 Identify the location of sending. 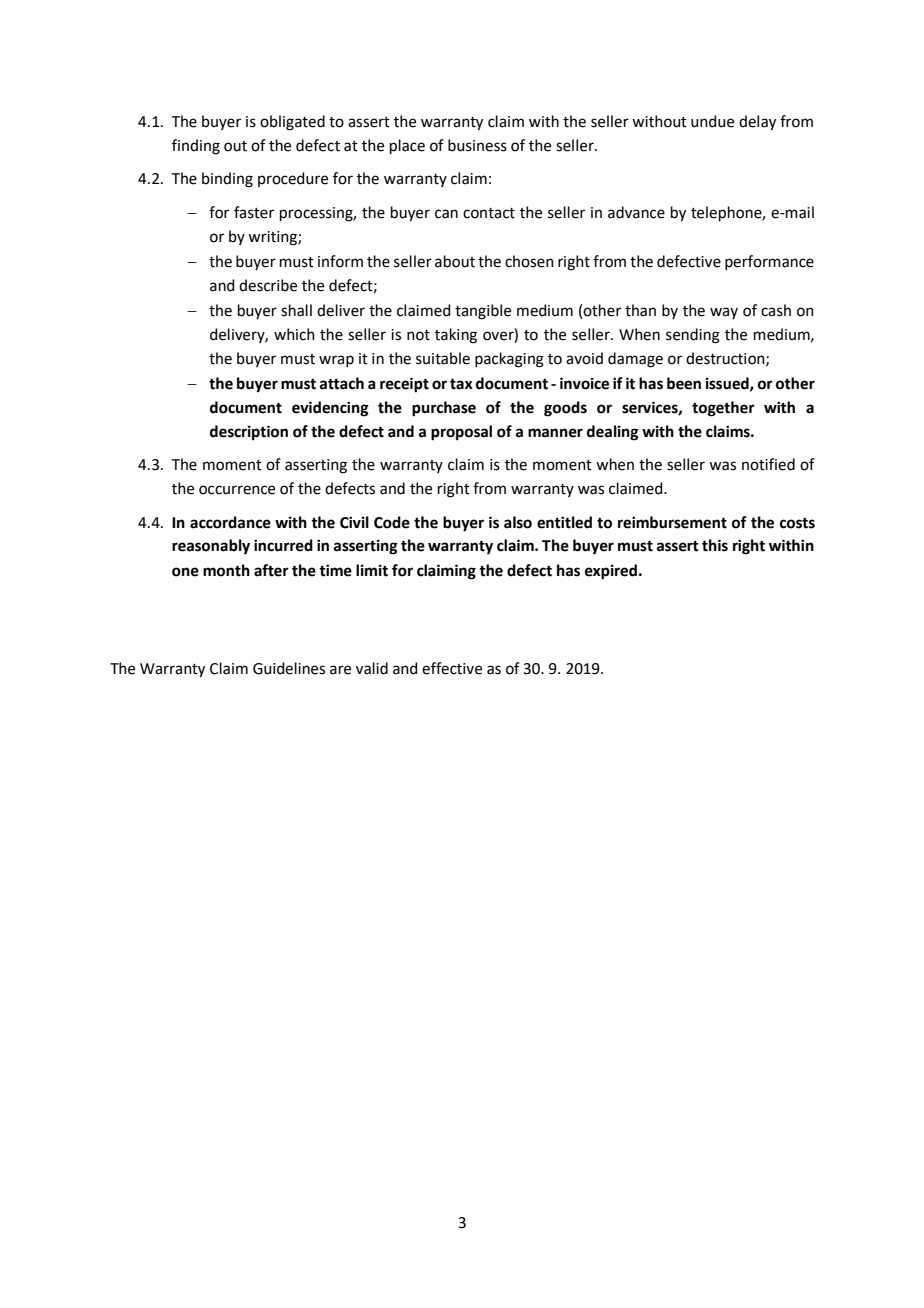
(693, 336).
